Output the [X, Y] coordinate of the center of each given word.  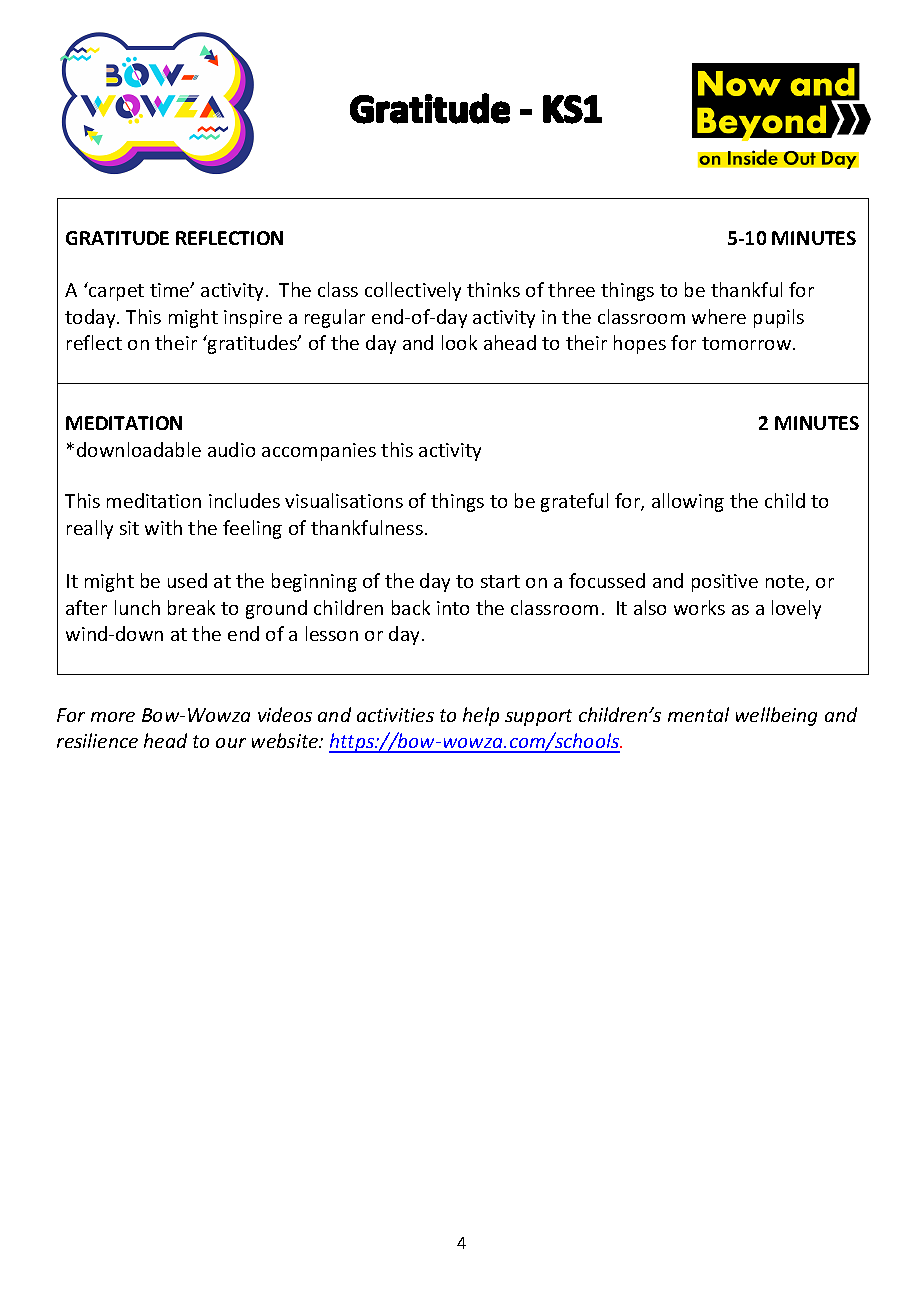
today [91, 318]
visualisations [344, 500]
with [163, 527]
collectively [413, 291]
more [113, 717]
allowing [688, 502]
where [719, 316]
